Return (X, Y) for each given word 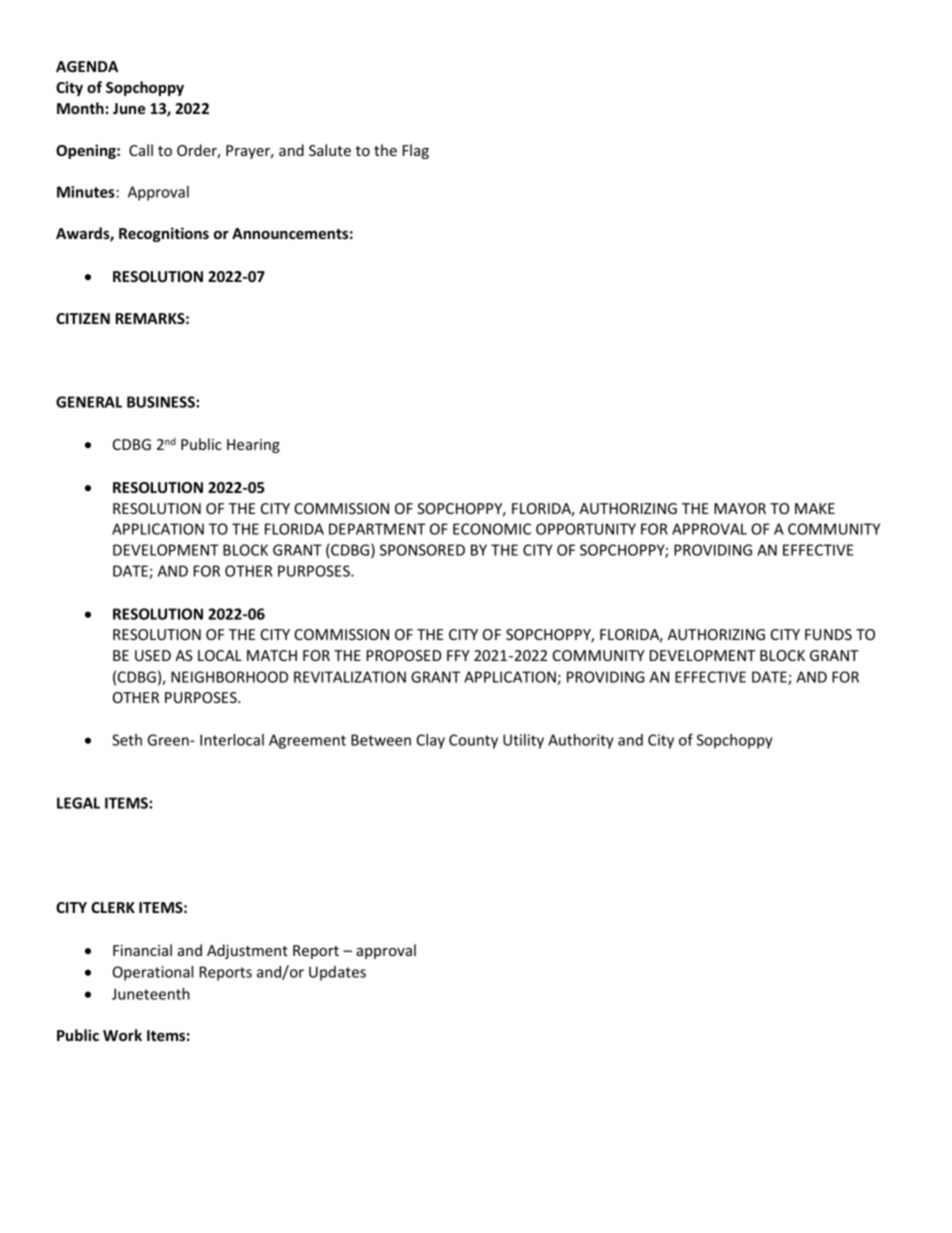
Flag (416, 151)
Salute (330, 150)
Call (141, 150)
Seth (127, 740)
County (473, 741)
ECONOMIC (492, 529)
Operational (153, 973)
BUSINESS (162, 402)
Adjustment (247, 951)
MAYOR (740, 508)
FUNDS (828, 634)
